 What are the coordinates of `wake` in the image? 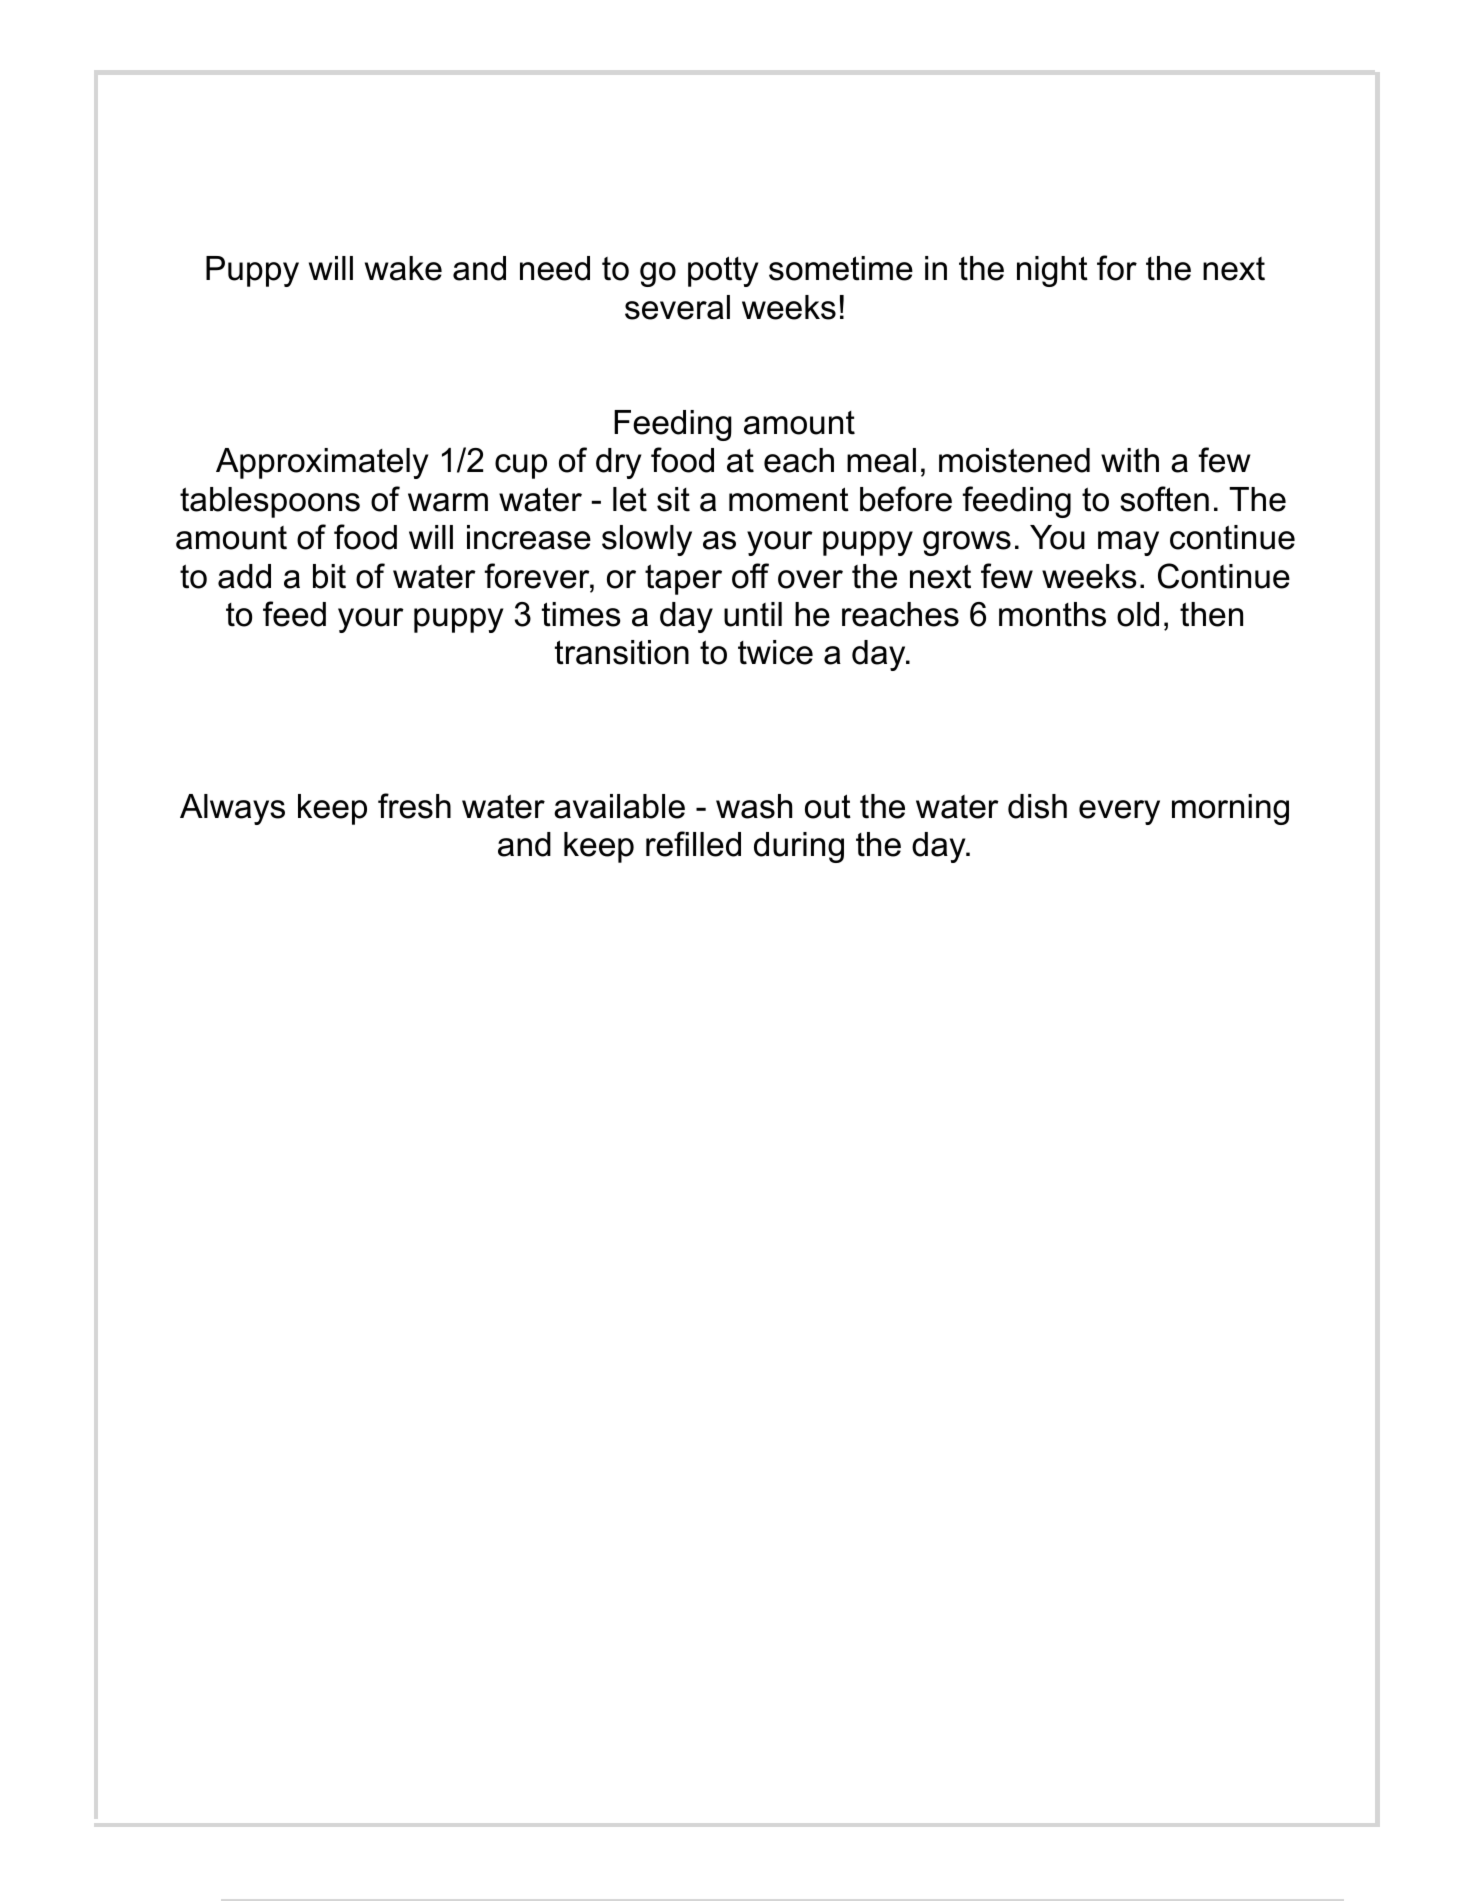 It's located at (403, 268).
